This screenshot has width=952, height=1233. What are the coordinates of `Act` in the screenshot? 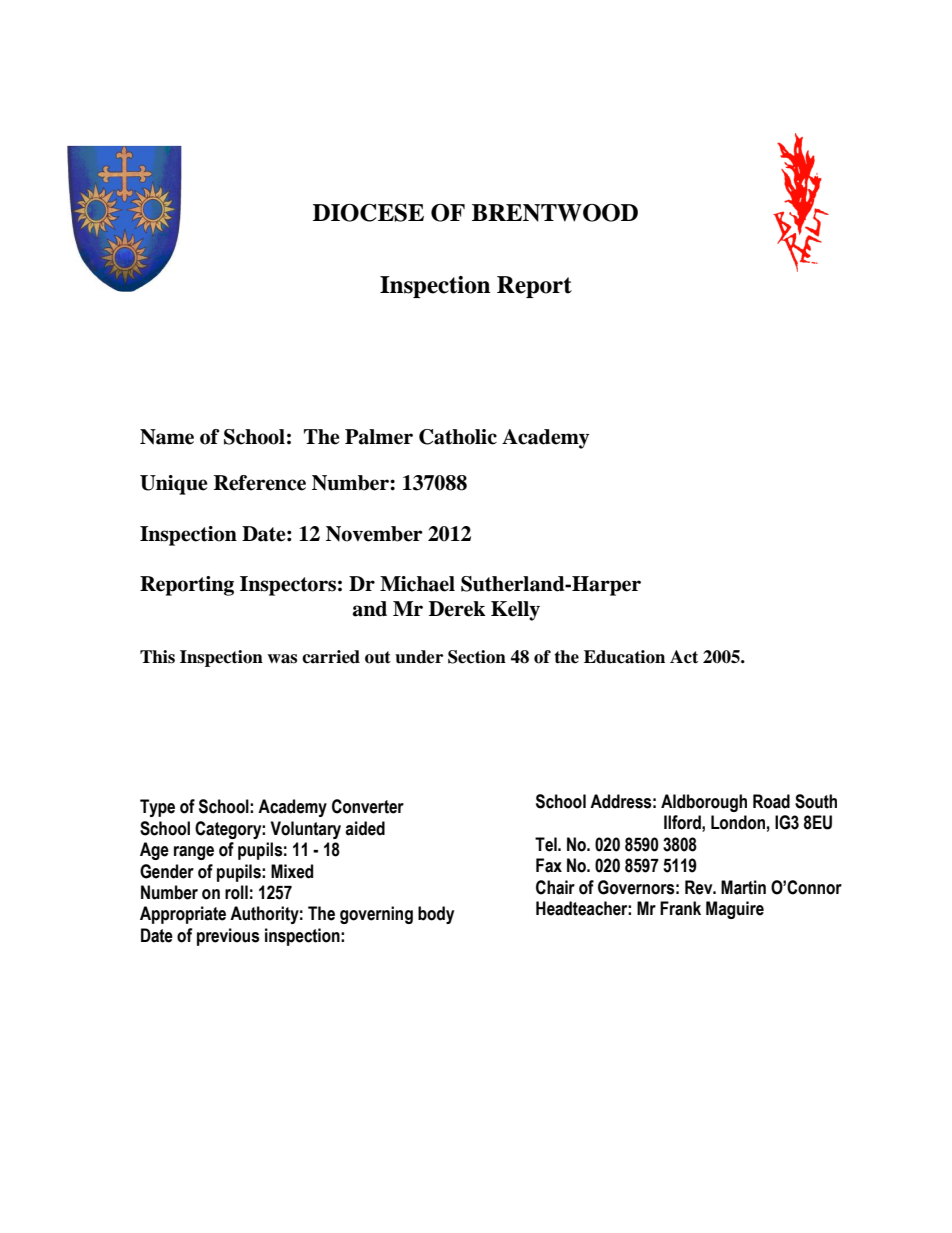 It's located at (684, 657).
